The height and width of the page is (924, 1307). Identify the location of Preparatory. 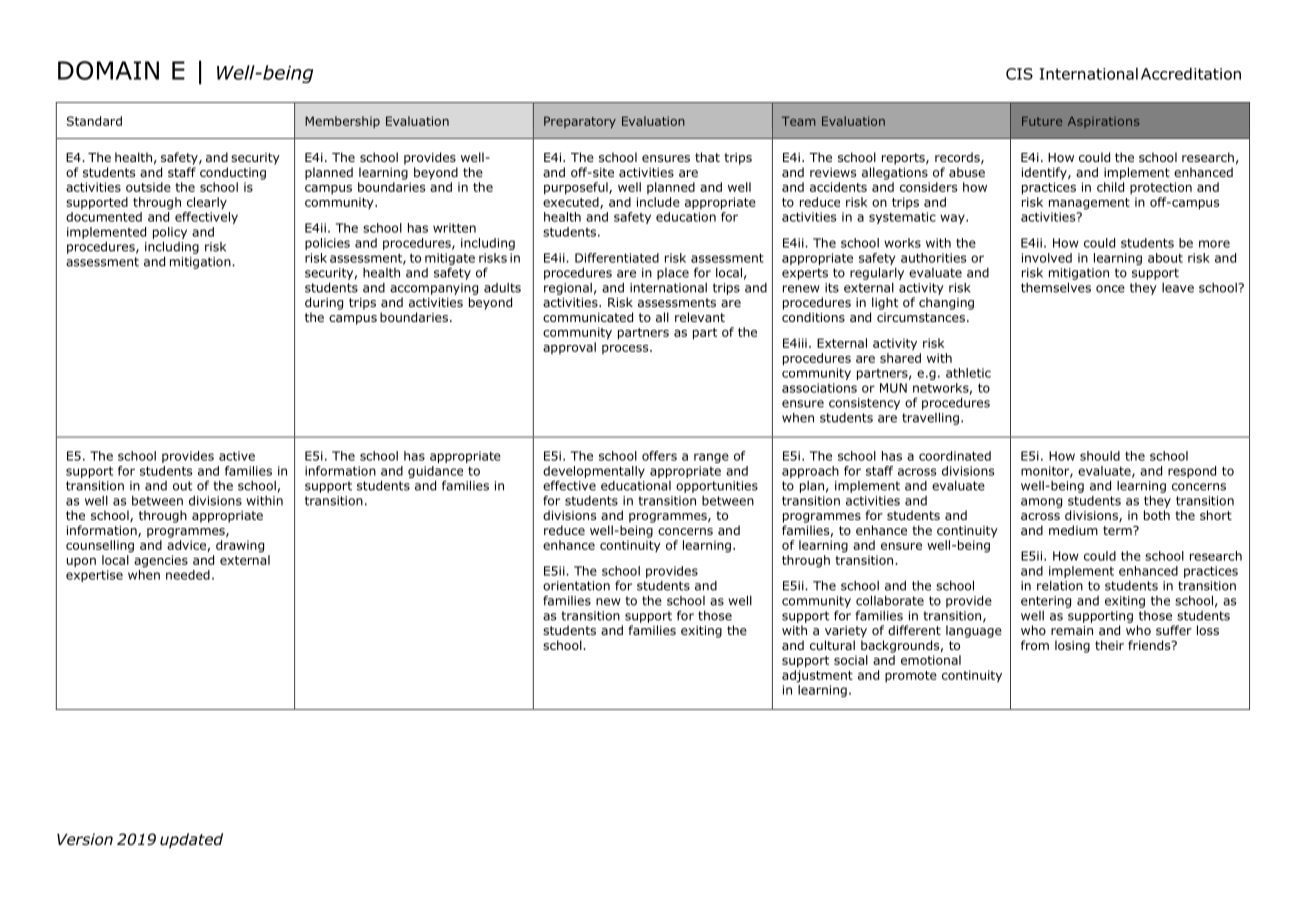
(580, 122).
